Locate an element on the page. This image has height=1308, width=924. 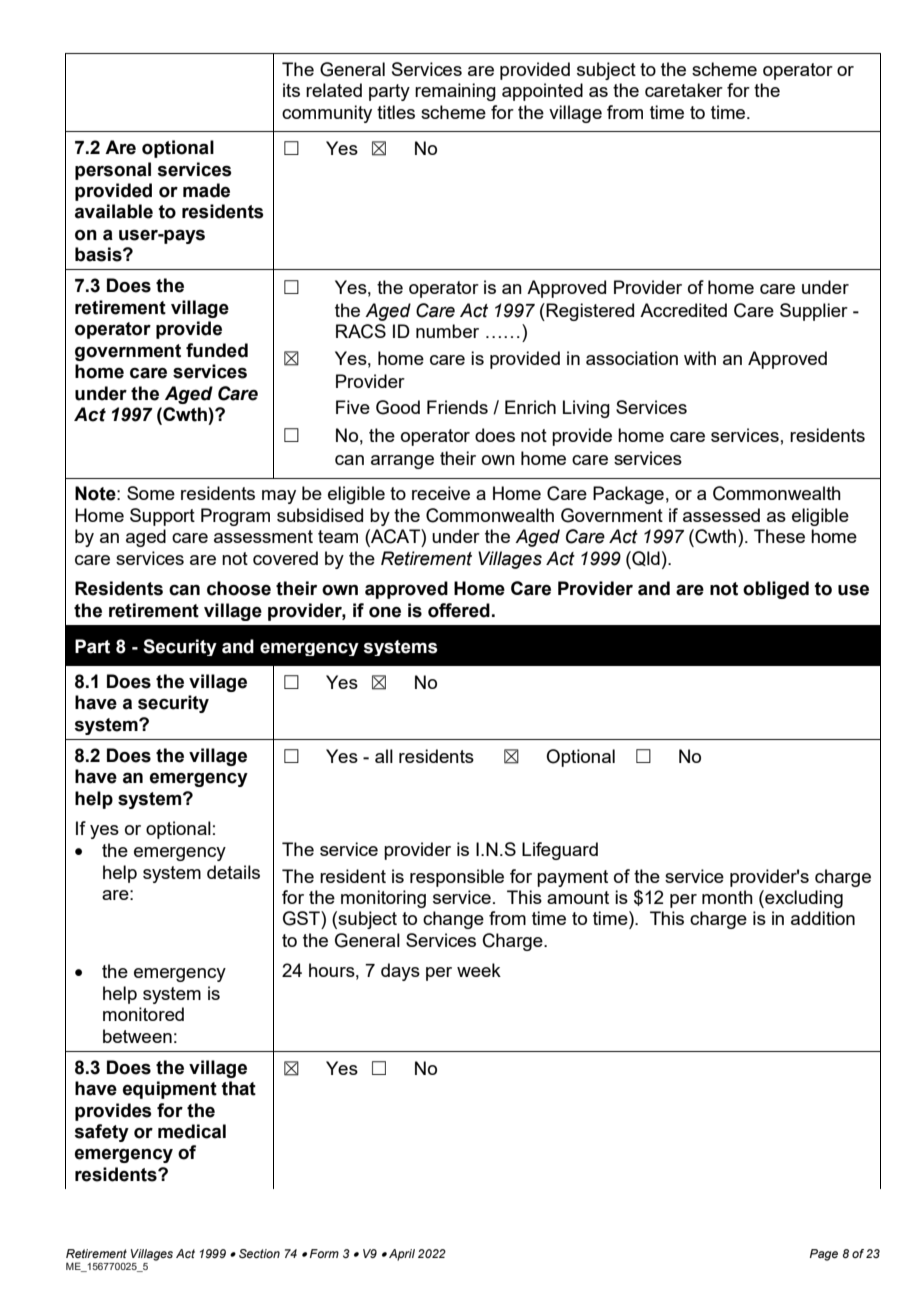
remaining is located at coordinates (455, 92).
